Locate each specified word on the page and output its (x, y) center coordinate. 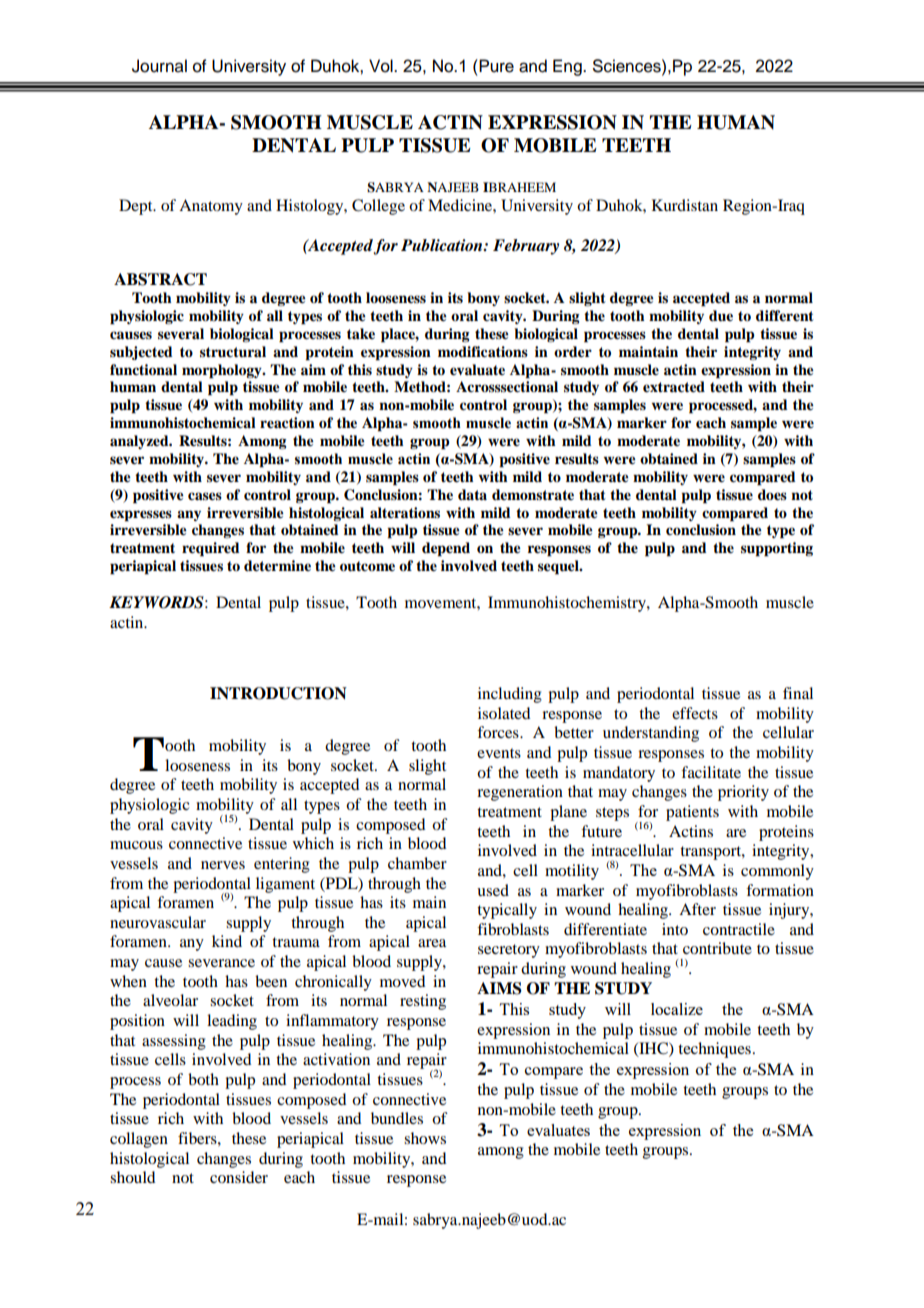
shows (425, 1138)
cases (205, 496)
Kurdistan (685, 205)
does (772, 495)
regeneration (520, 793)
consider (239, 1177)
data (472, 494)
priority (743, 793)
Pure (495, 66)
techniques (714, 1050)
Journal (159, 66)
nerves (223, 865)
